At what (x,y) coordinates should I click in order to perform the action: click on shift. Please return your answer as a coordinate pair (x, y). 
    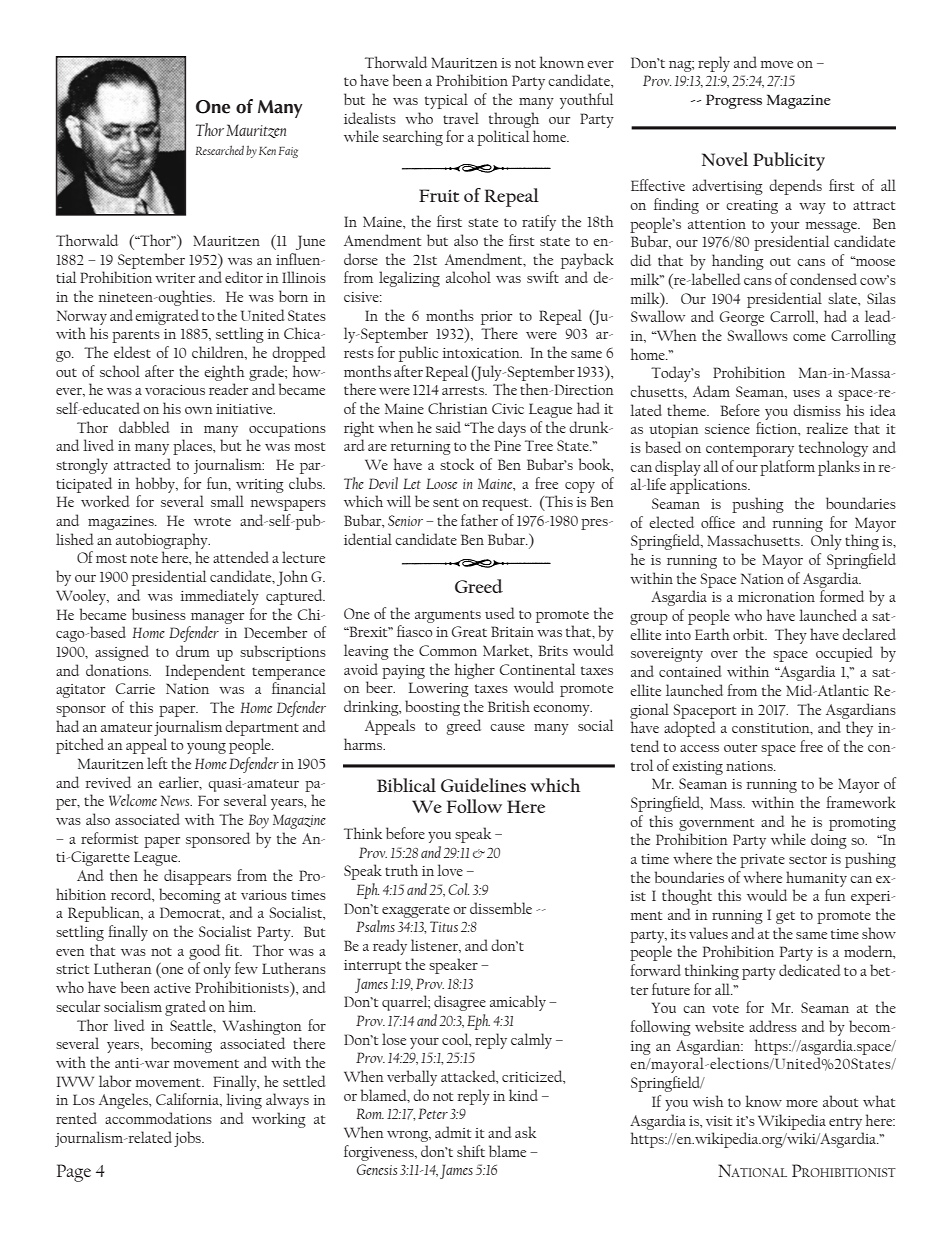
    Looking at the image, I should click on (471, 1151).
